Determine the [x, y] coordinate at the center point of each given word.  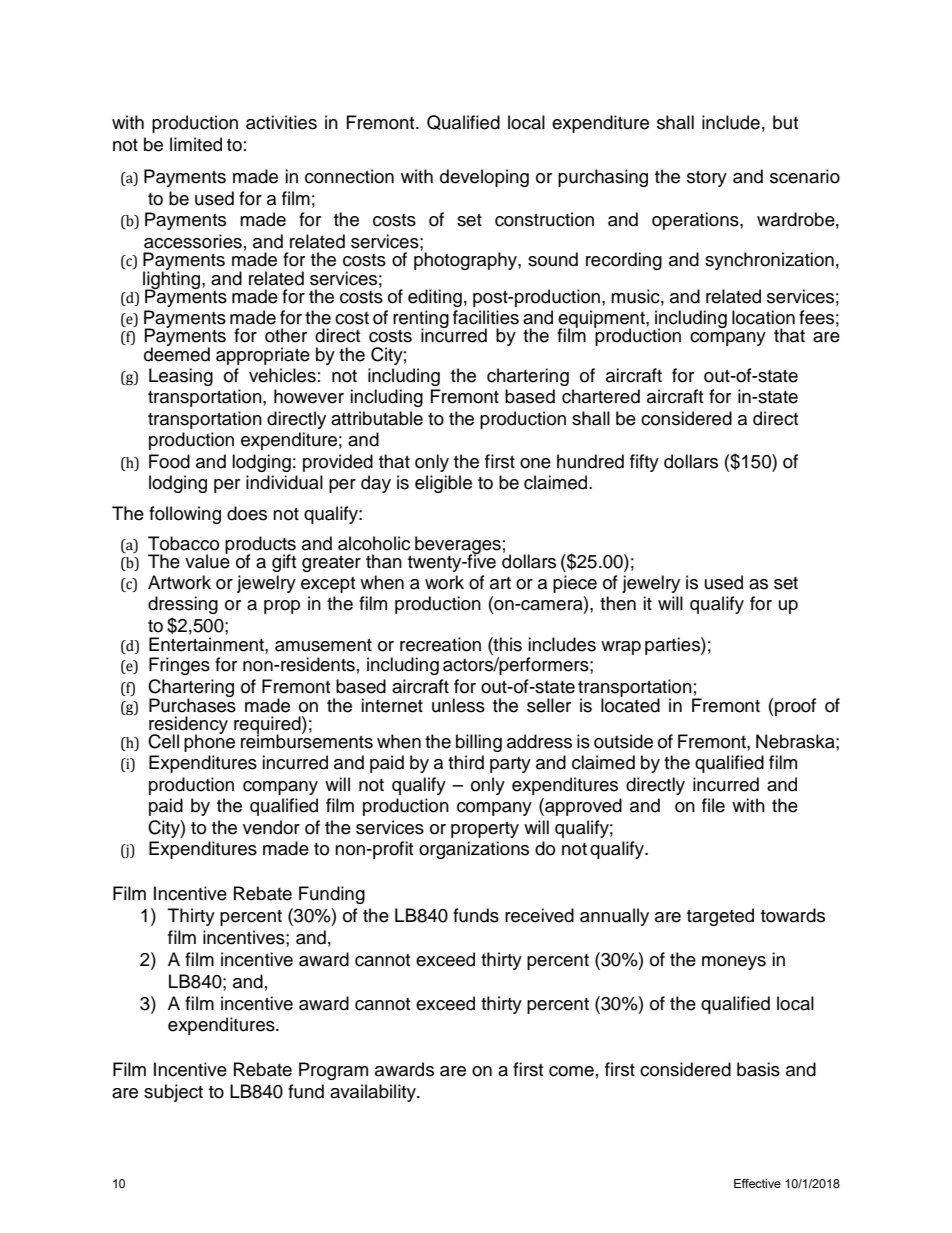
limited [196, 144]
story [707, 179]
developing [484, 178]
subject [173, 1093]
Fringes [179, 666]
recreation [440, 644]
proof [795, 707]
